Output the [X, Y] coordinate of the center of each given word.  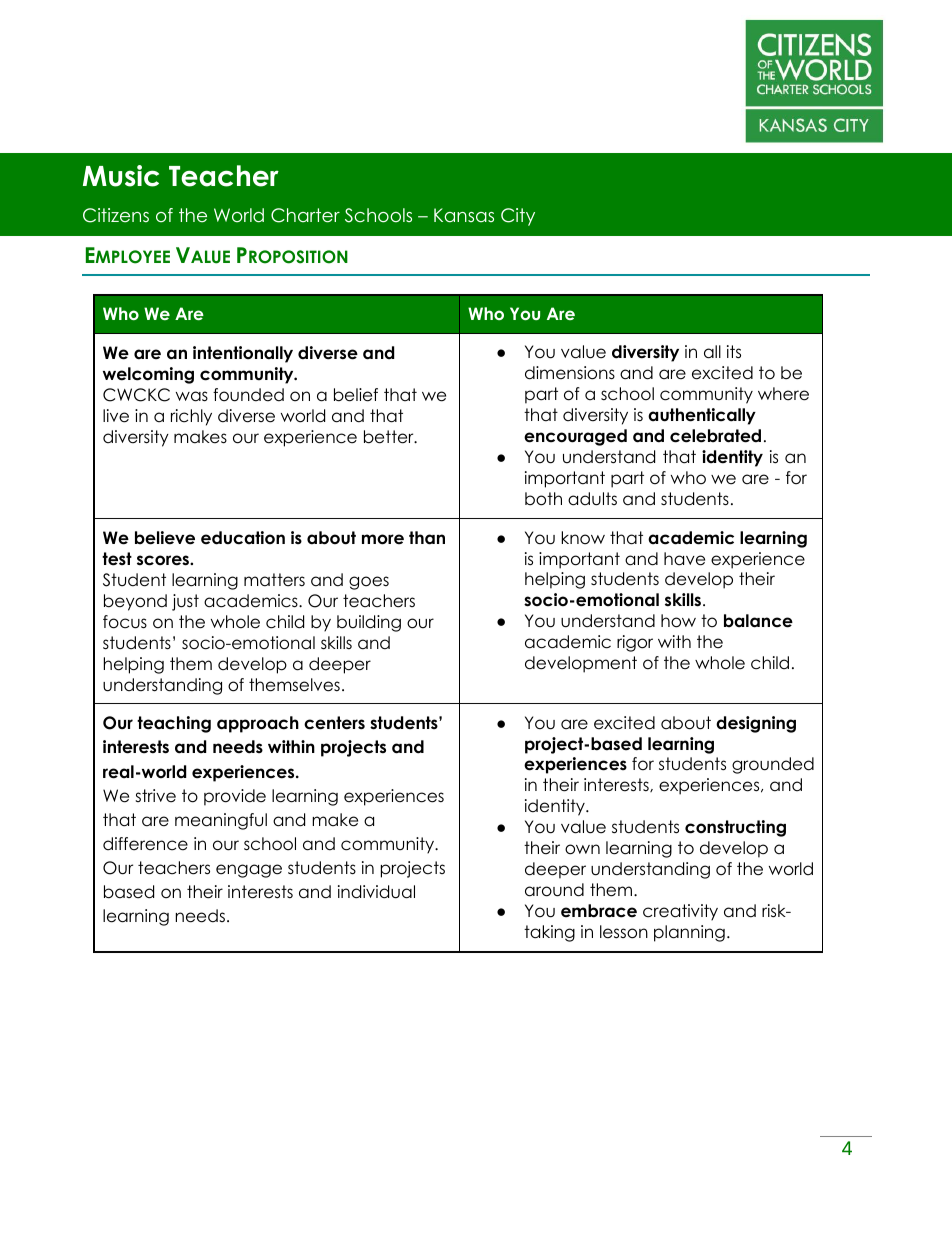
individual [376, 892]
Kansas [464, 215]
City [518, 217]
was [192, 396]
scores [164, 560]
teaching [174, 724]
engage [249, 871]
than [427, 538]
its [734, 352]
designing [756, 724]
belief [356, 395]
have [684, 559]
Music [121, 176]
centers [334, 723]
